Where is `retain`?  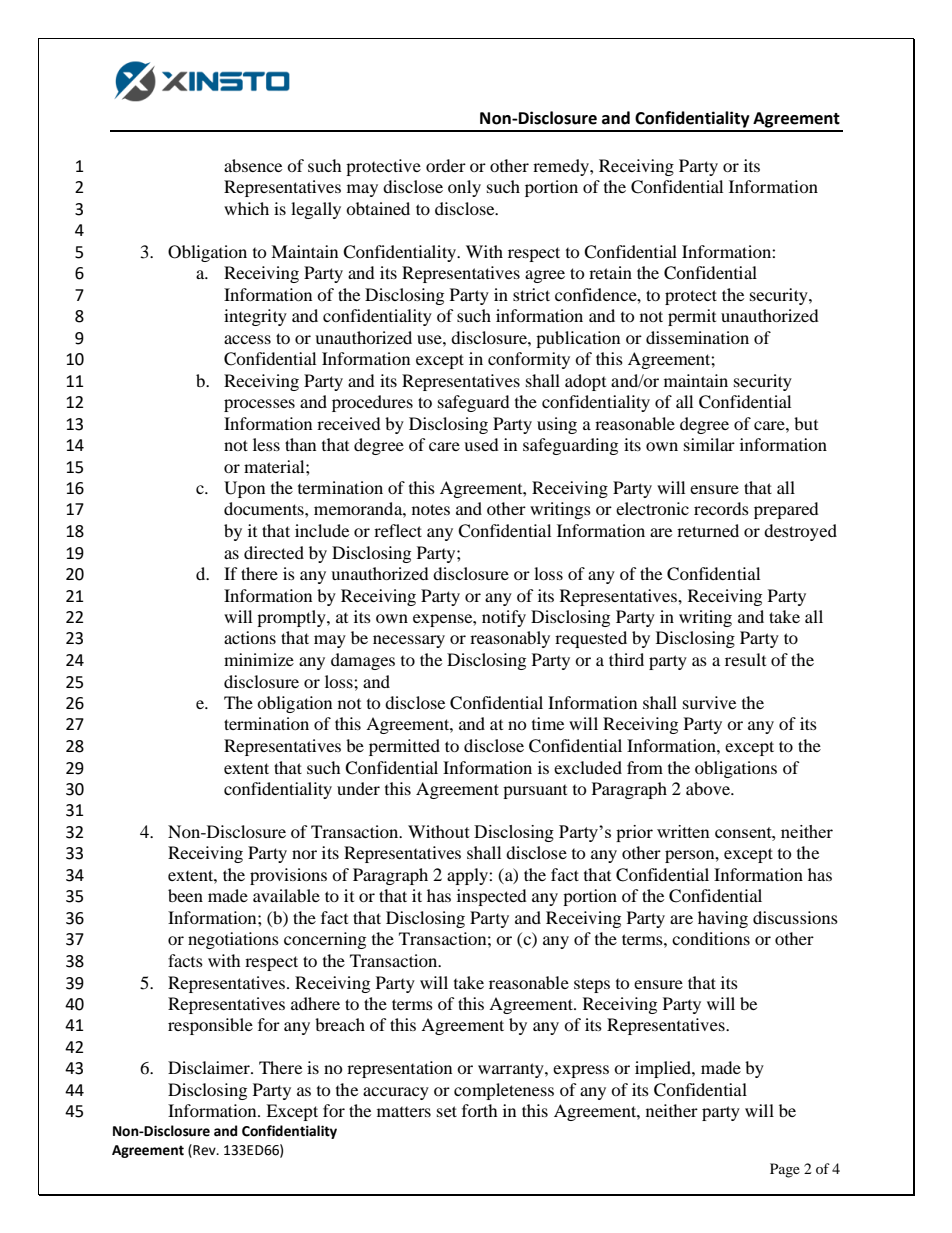 retain is located at coordinates (610, 272).
